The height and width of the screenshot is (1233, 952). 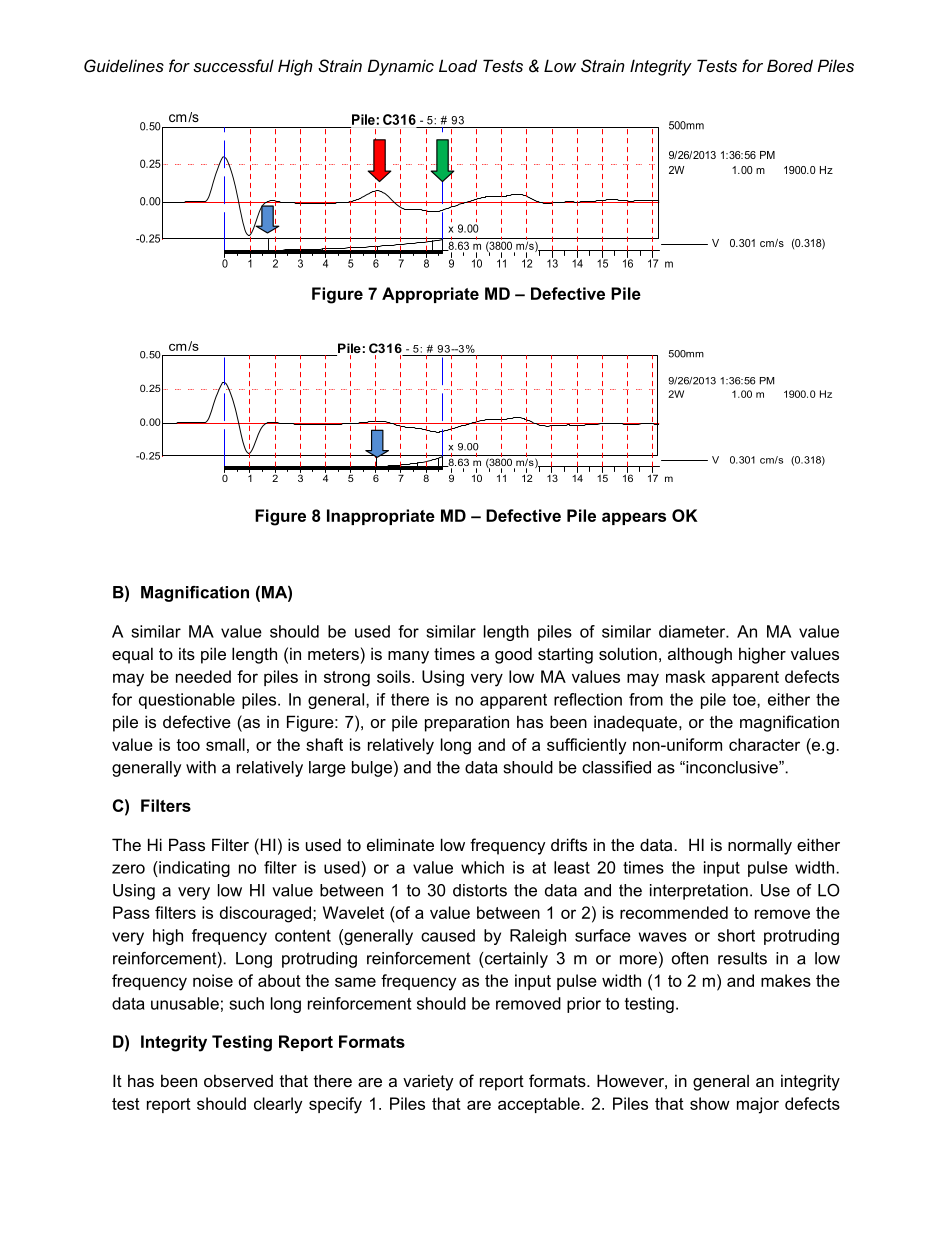 What do you see at coordinates (408, 657) in the screenshot?
I see `many` at bounding box center [408, 657].
